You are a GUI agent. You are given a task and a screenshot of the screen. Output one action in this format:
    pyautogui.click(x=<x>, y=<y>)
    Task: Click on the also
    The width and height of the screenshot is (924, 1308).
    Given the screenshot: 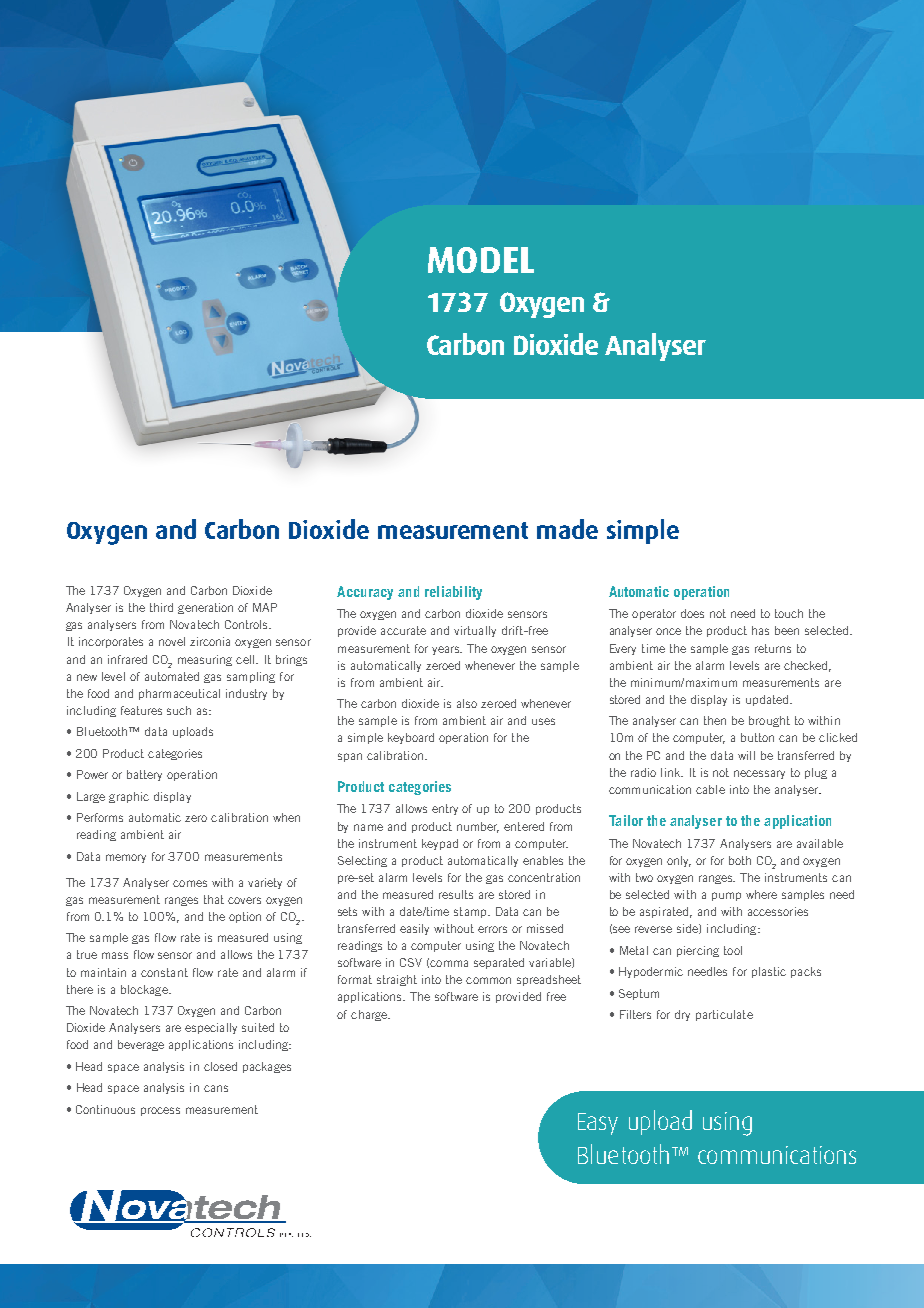 What is the action you would take?
    pyautogui.click(x=467, y=703)
